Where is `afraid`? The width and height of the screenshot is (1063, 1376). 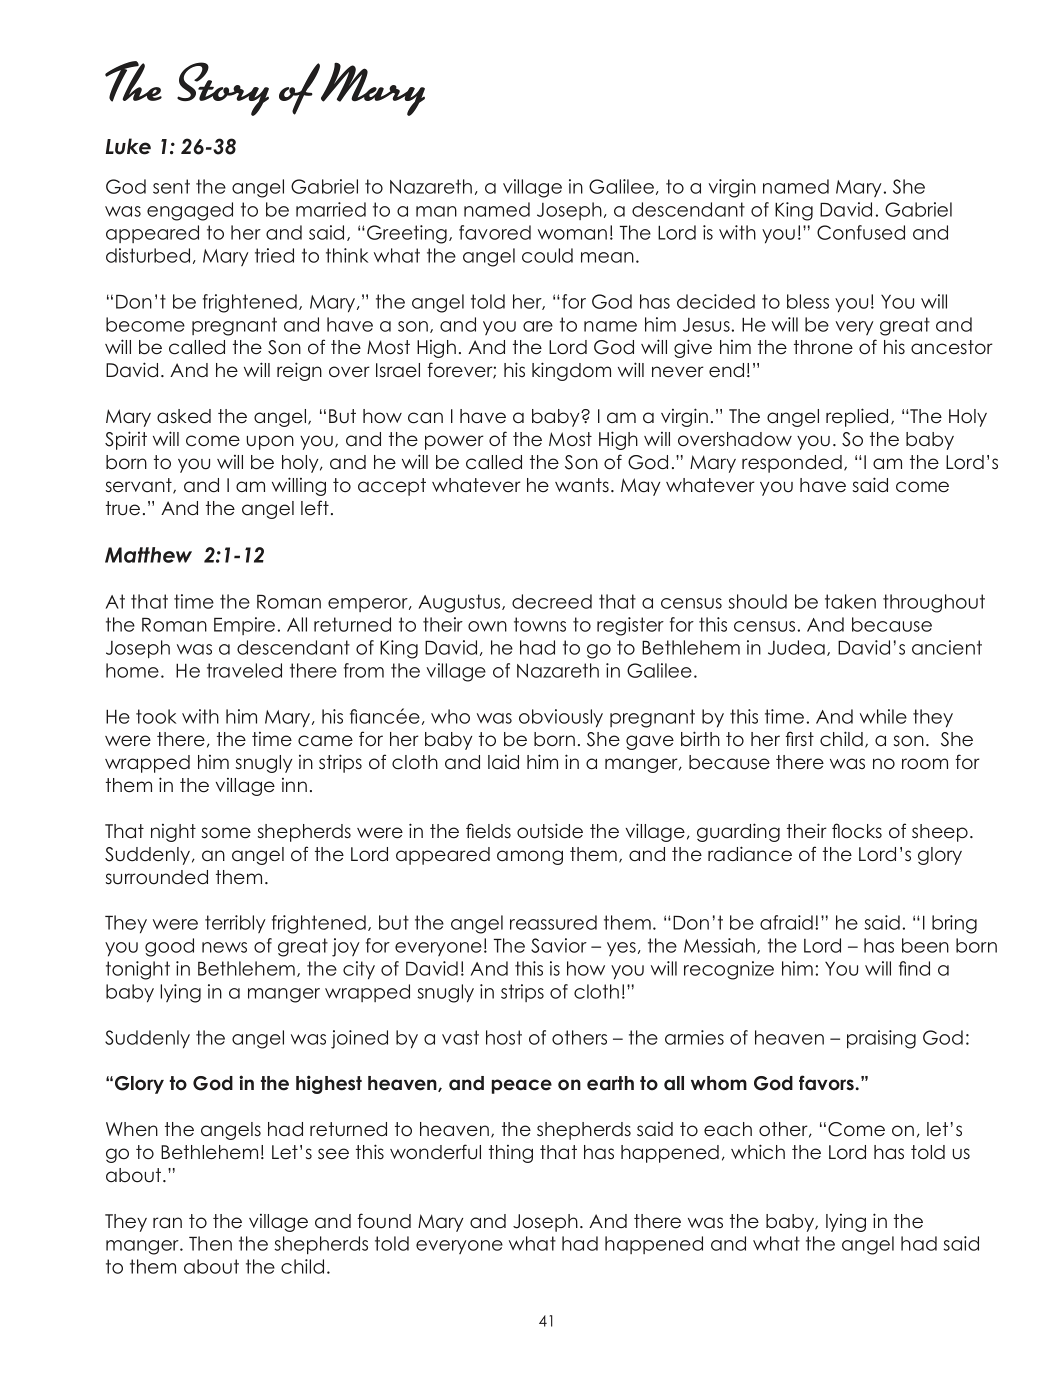 afraid is located at coordinates (786, 922).
